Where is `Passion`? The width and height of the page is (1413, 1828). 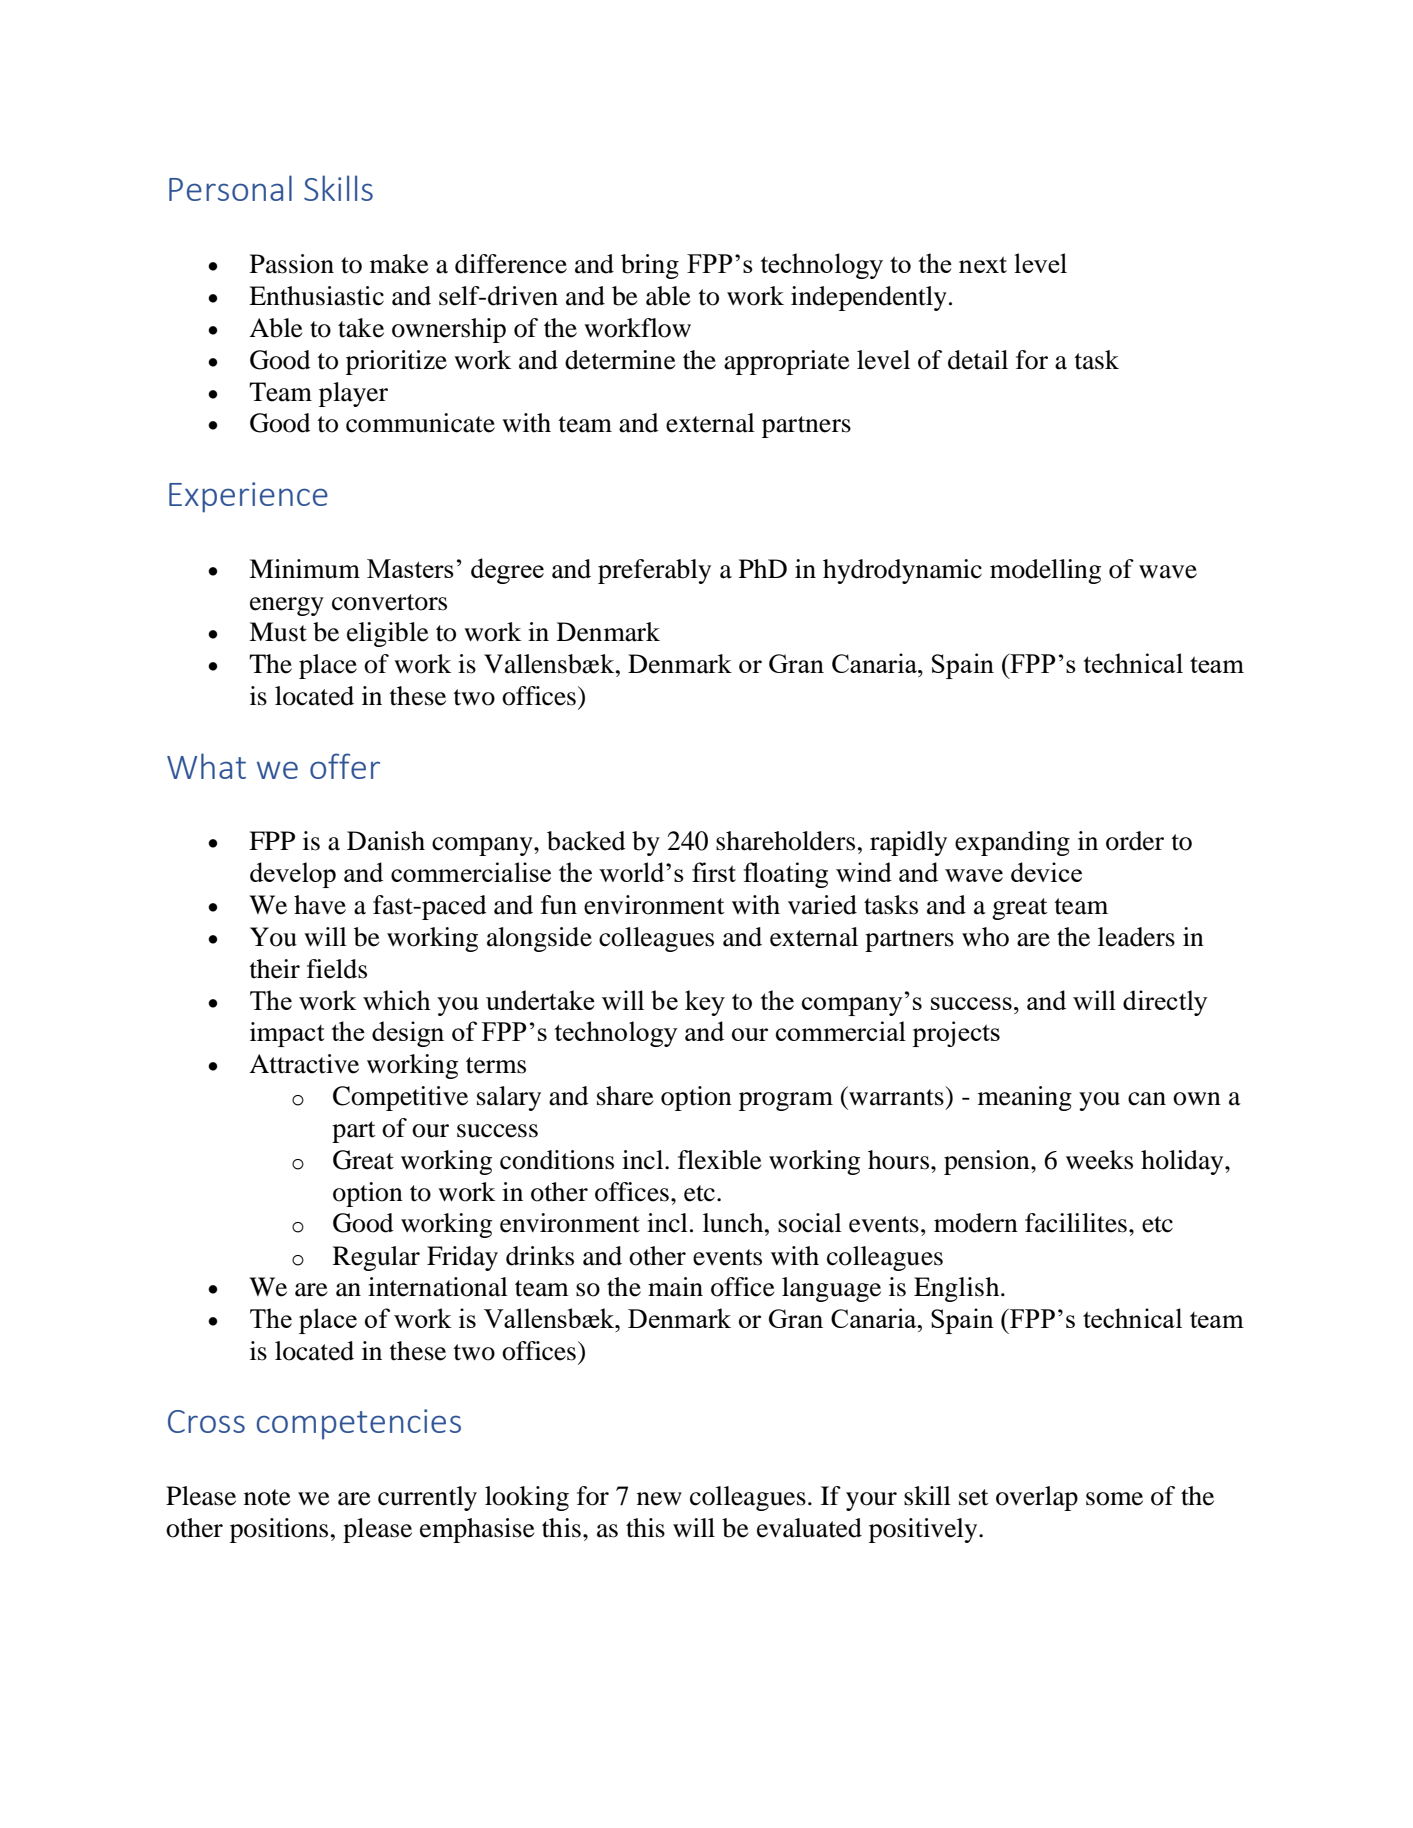
Passion is located at coordinates (292, 264).
